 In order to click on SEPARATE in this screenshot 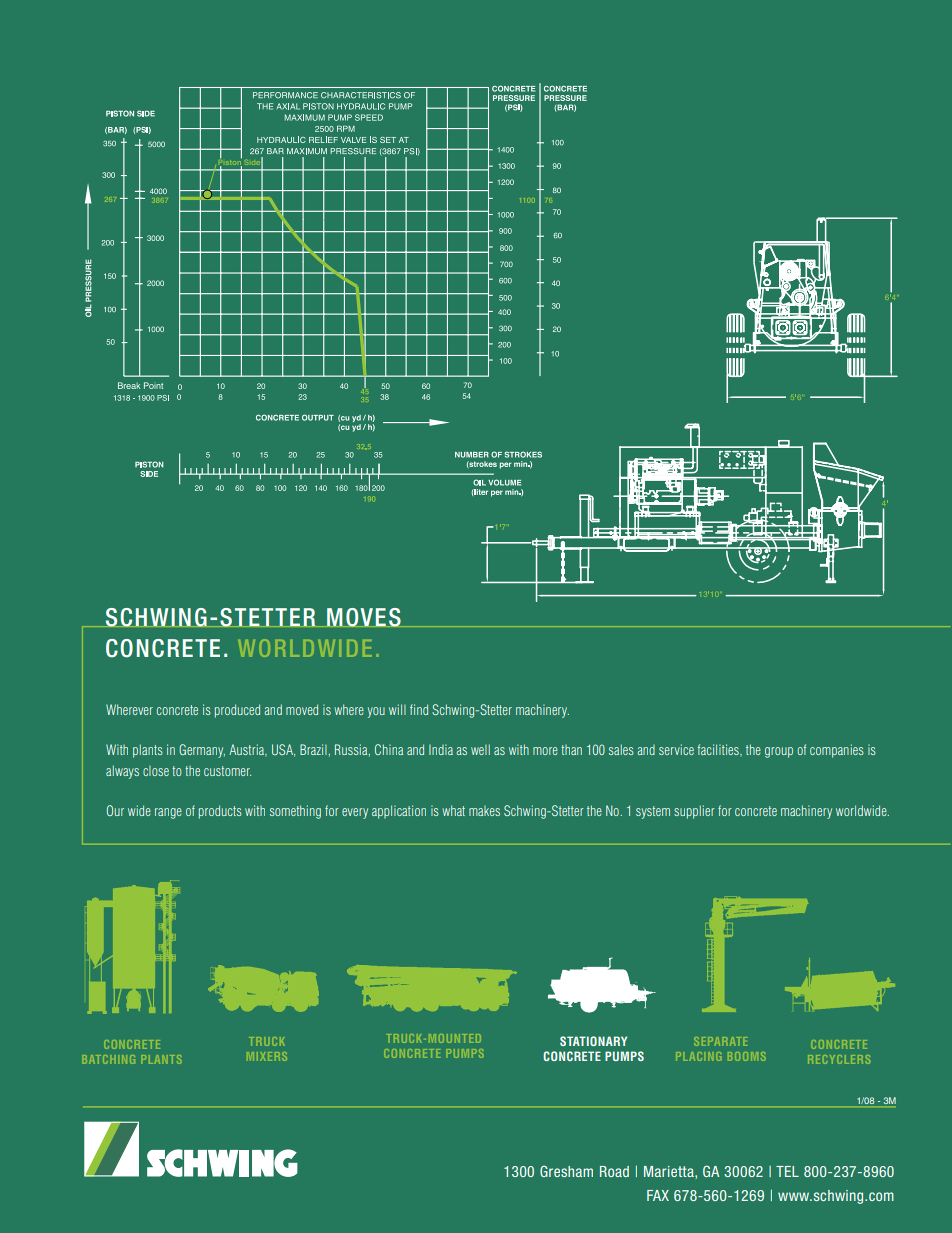, I will do `click(721, 1041)`.
